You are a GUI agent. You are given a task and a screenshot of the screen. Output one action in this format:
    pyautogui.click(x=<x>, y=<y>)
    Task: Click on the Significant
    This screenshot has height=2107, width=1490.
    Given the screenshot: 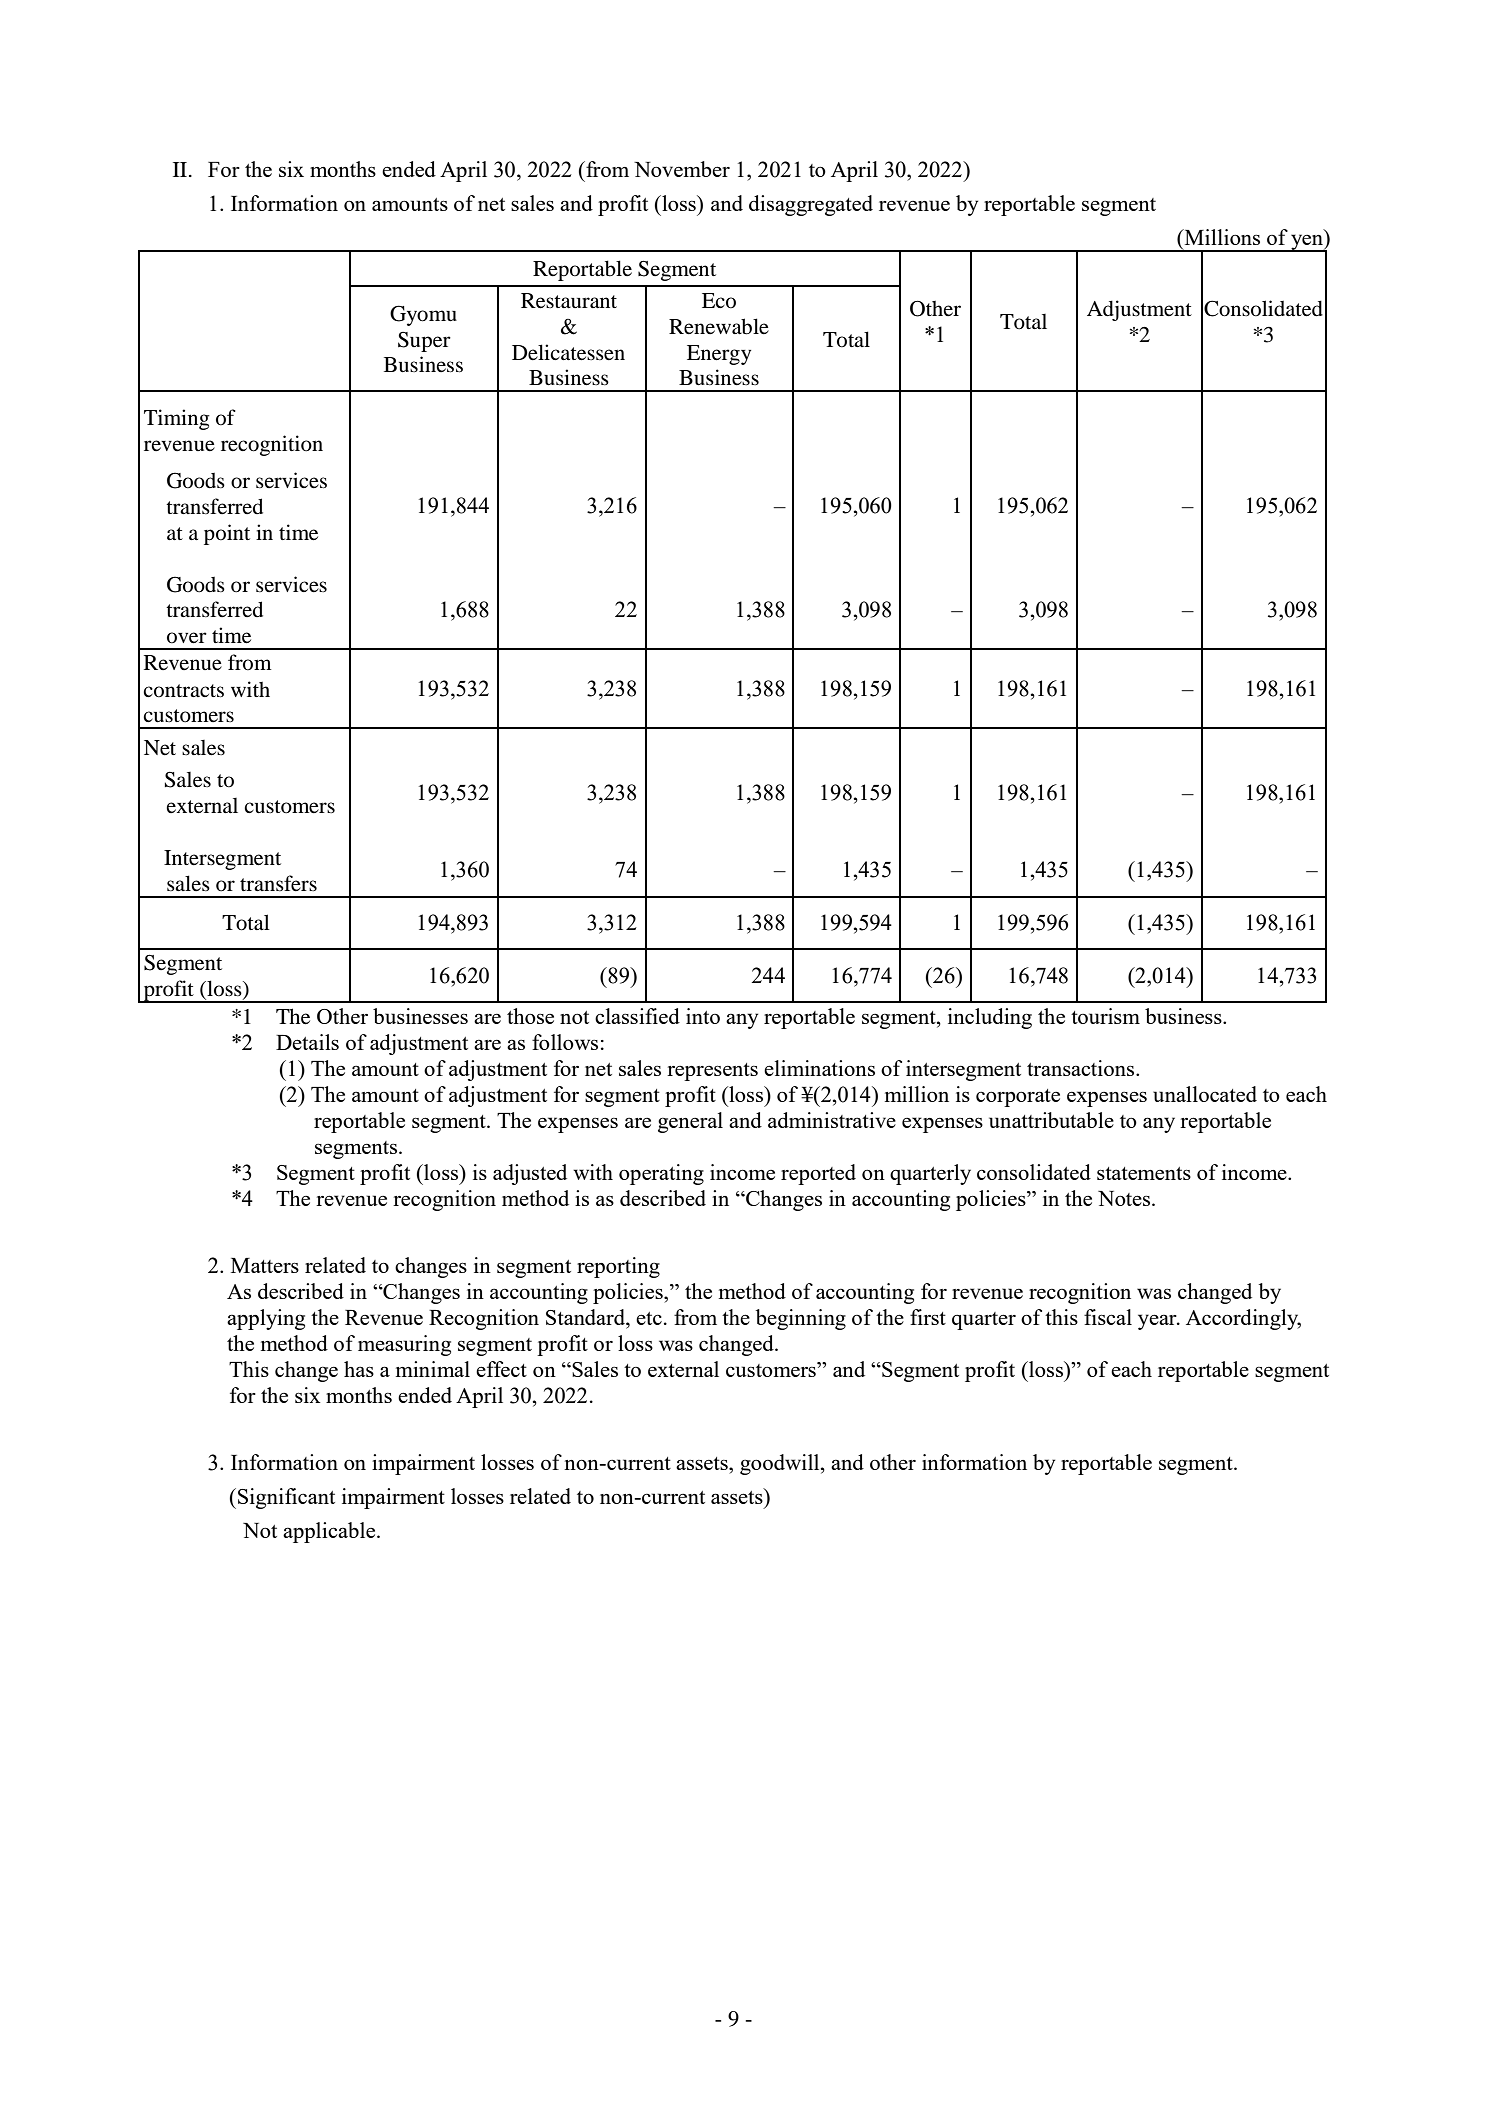 What is the action you would take?
    pyautogui.click(x=286, y=1498)
